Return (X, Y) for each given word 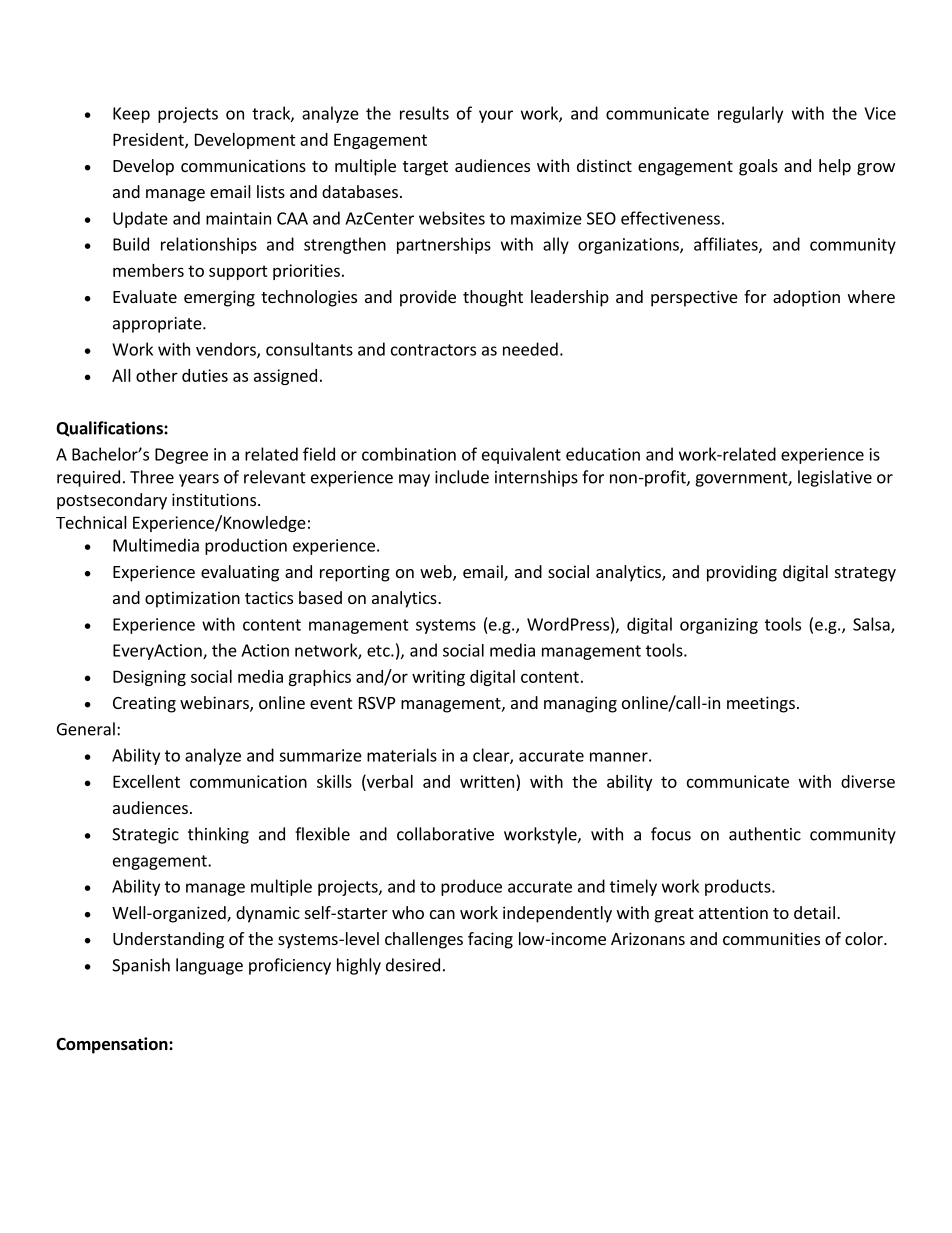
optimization (192, 599)
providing (742, 573)
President (149, 140)
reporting (355, 573)
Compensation (113, 1045)
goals (758, 167)
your (496, 116)
